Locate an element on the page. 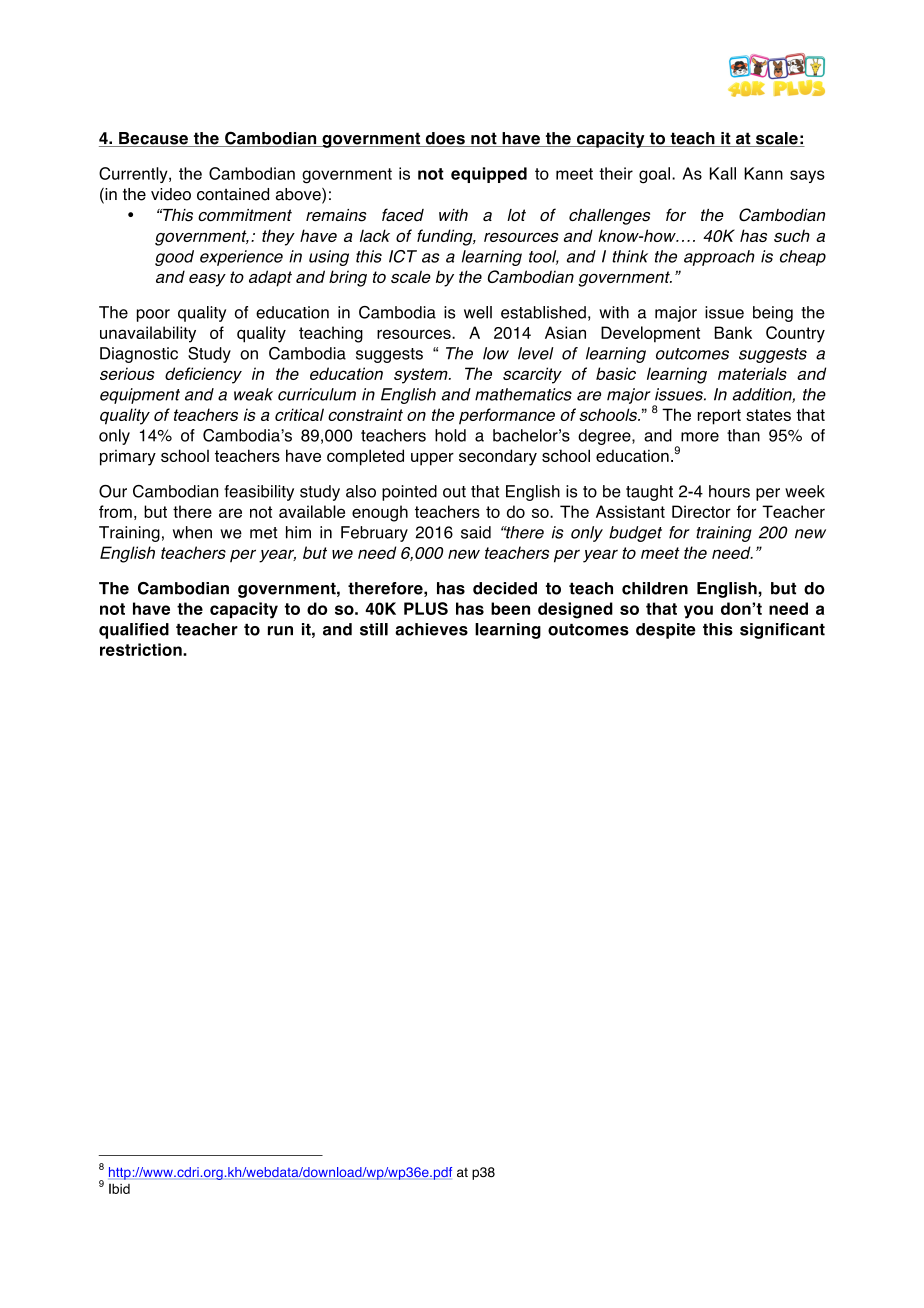  equipped is located at coordinates (489, 175).
